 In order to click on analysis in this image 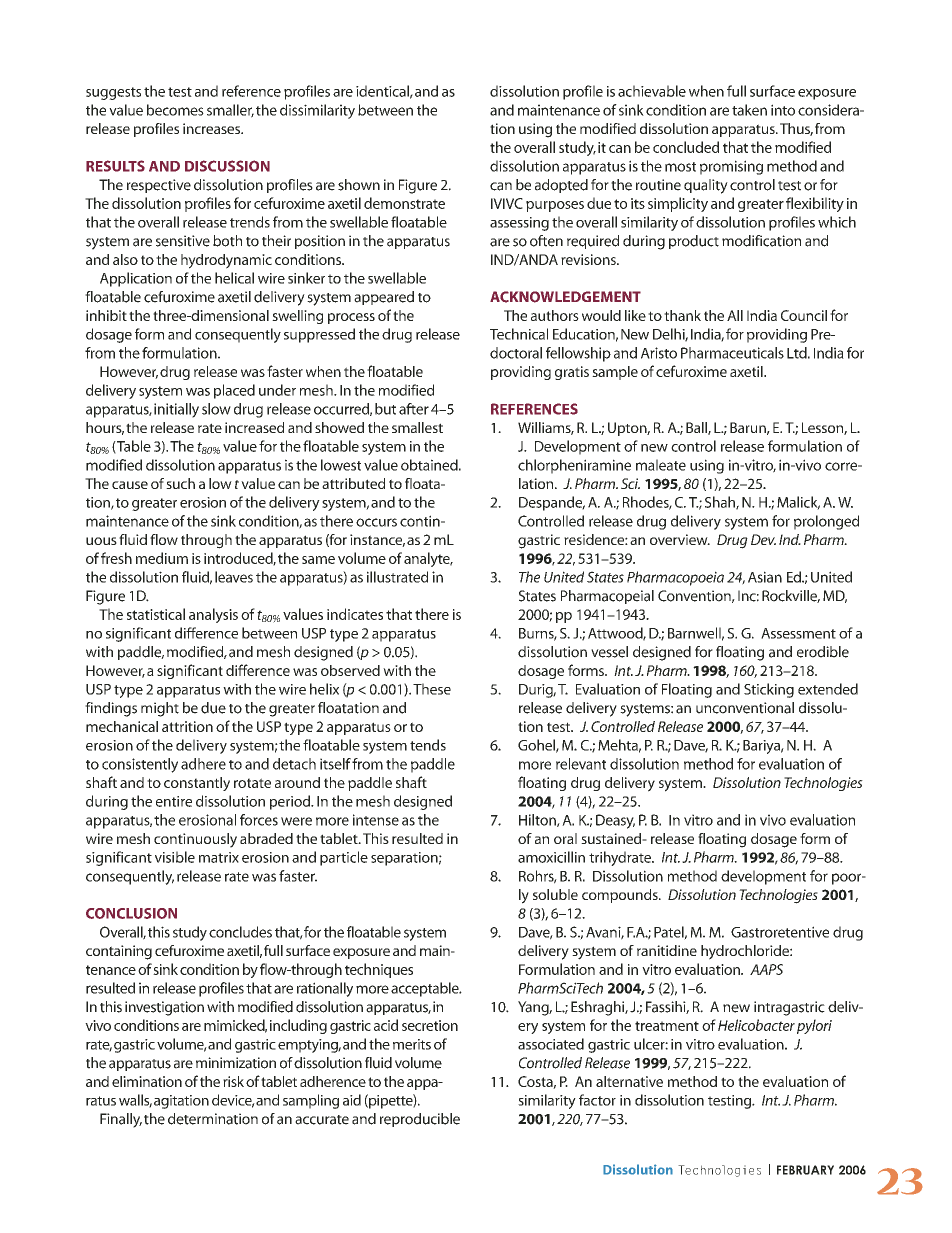, I will do `click(213, 615)`.
